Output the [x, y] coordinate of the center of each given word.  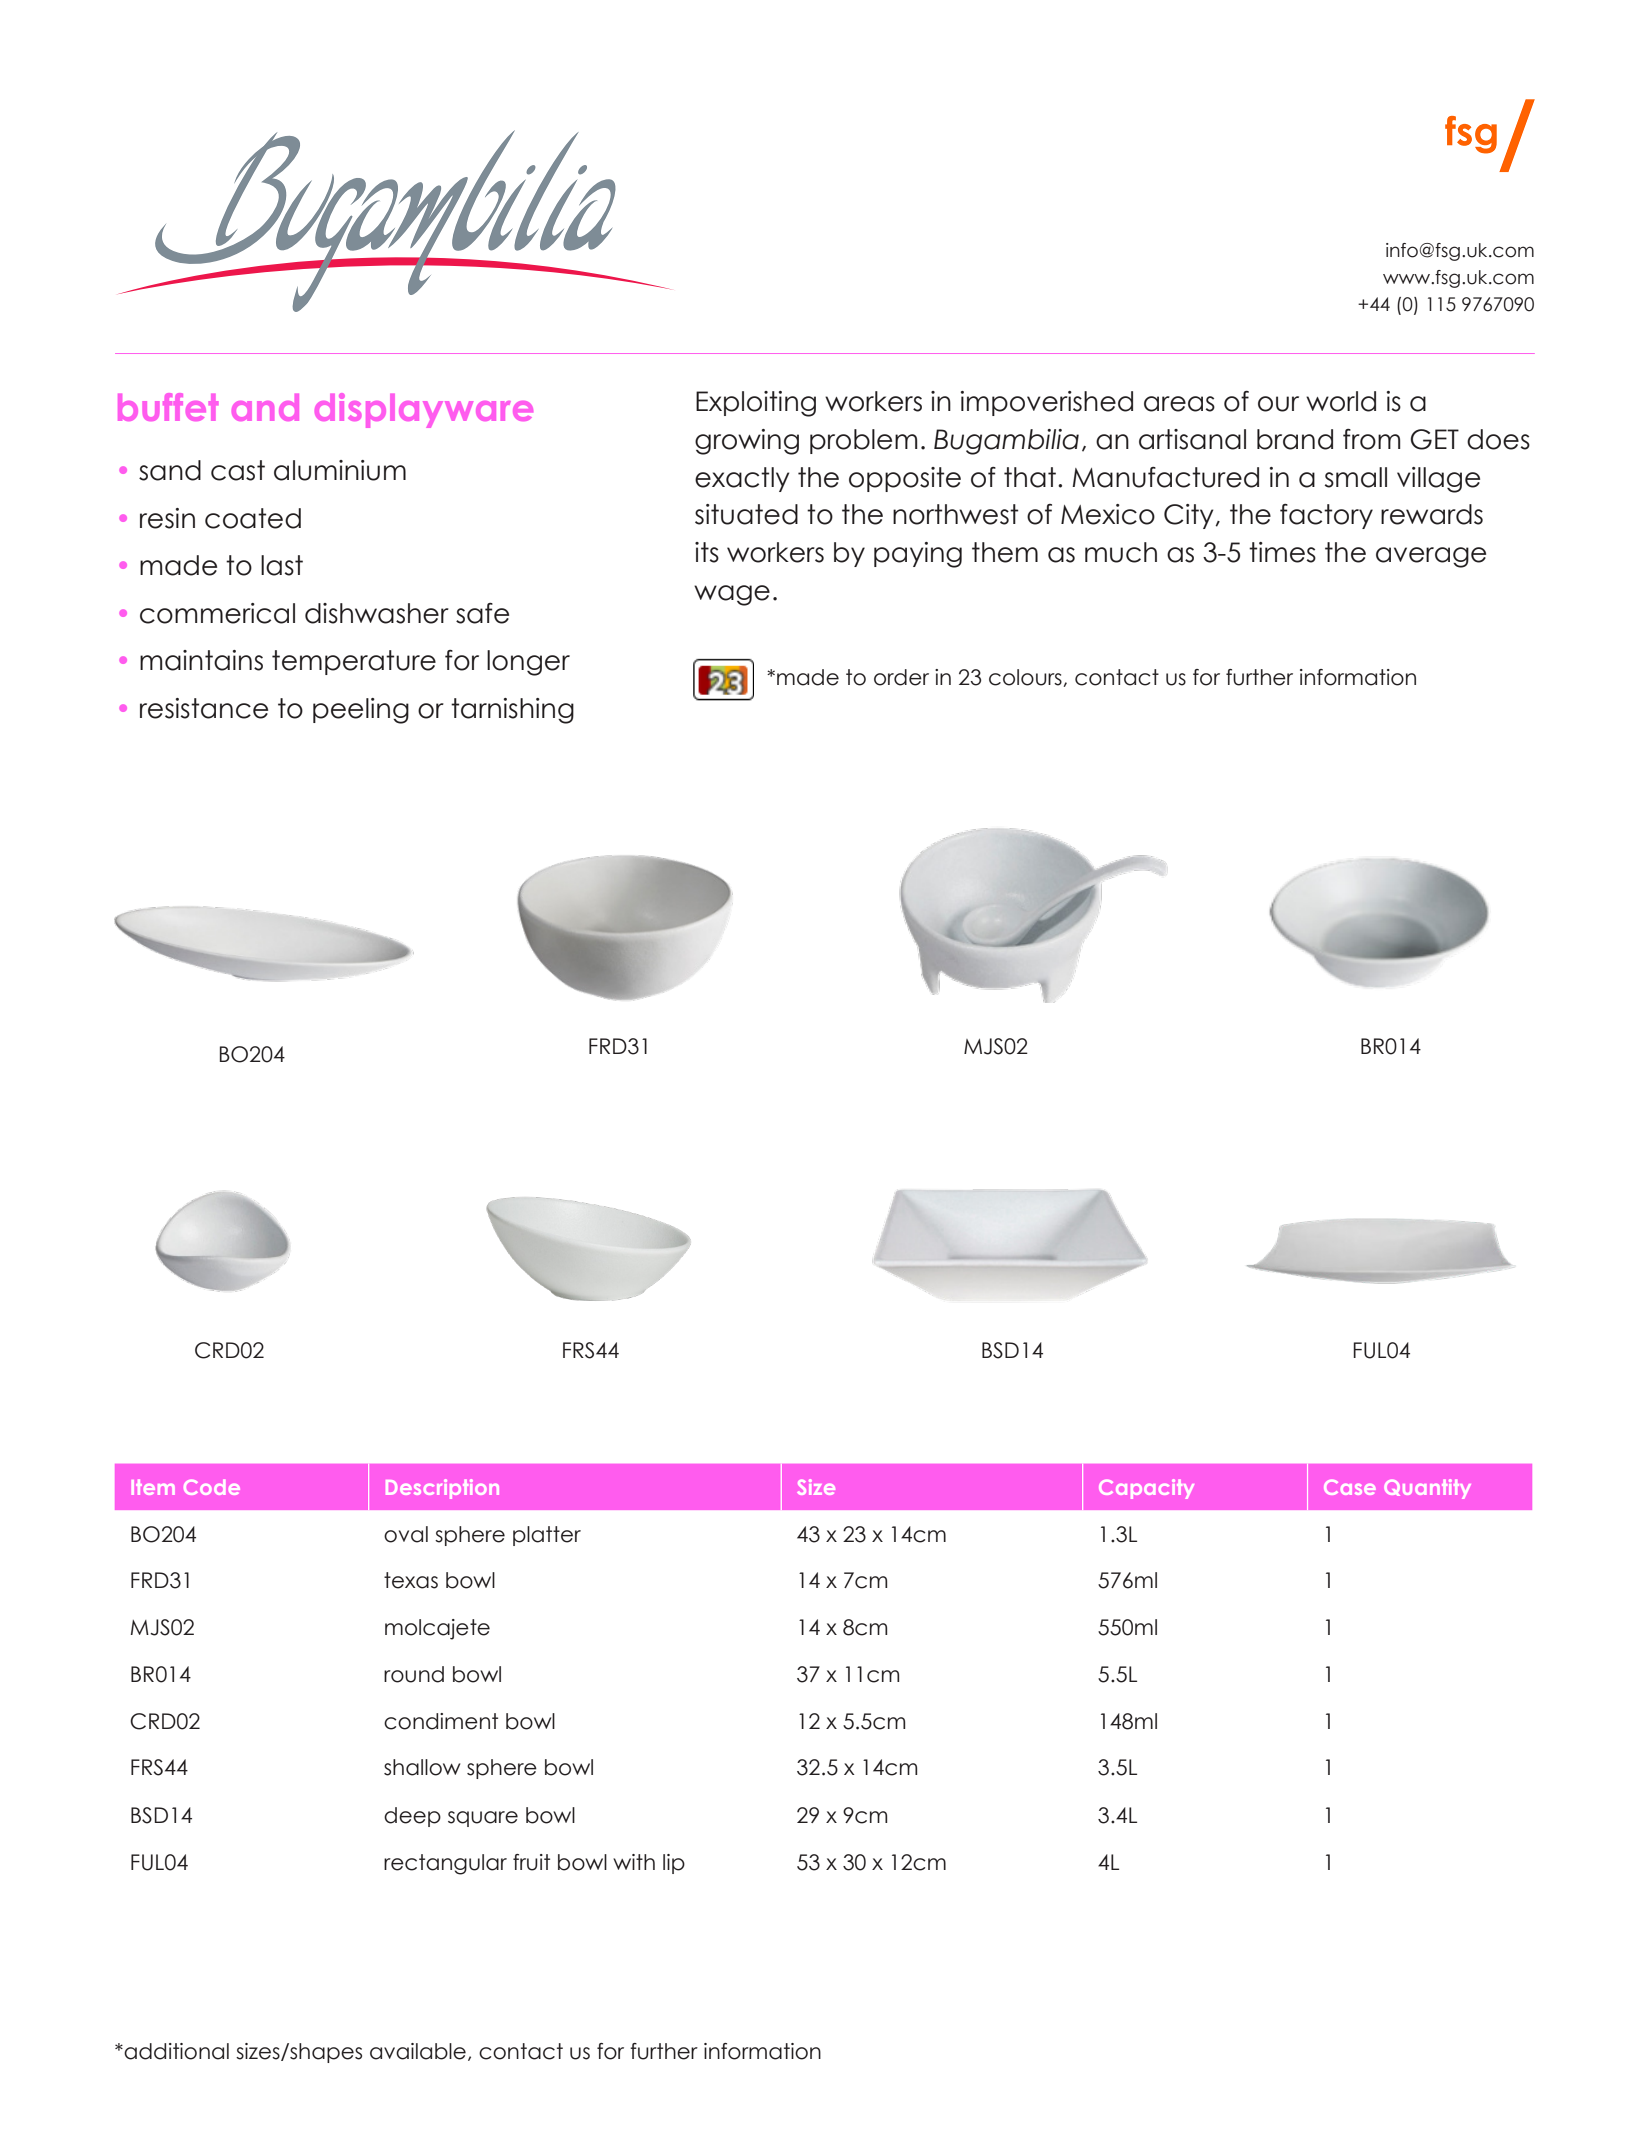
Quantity [1427, 1489]
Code [212, 1487]
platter [547, 1536]
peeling [361, 711]
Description [442, 1489]
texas [411, 1580]
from [1372, 439]
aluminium [340, 470]
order [901, 677]
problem [864, 441]
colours [1026, 678]
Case [1350, 1487]
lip [674, 1864]
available [418, 2051]
